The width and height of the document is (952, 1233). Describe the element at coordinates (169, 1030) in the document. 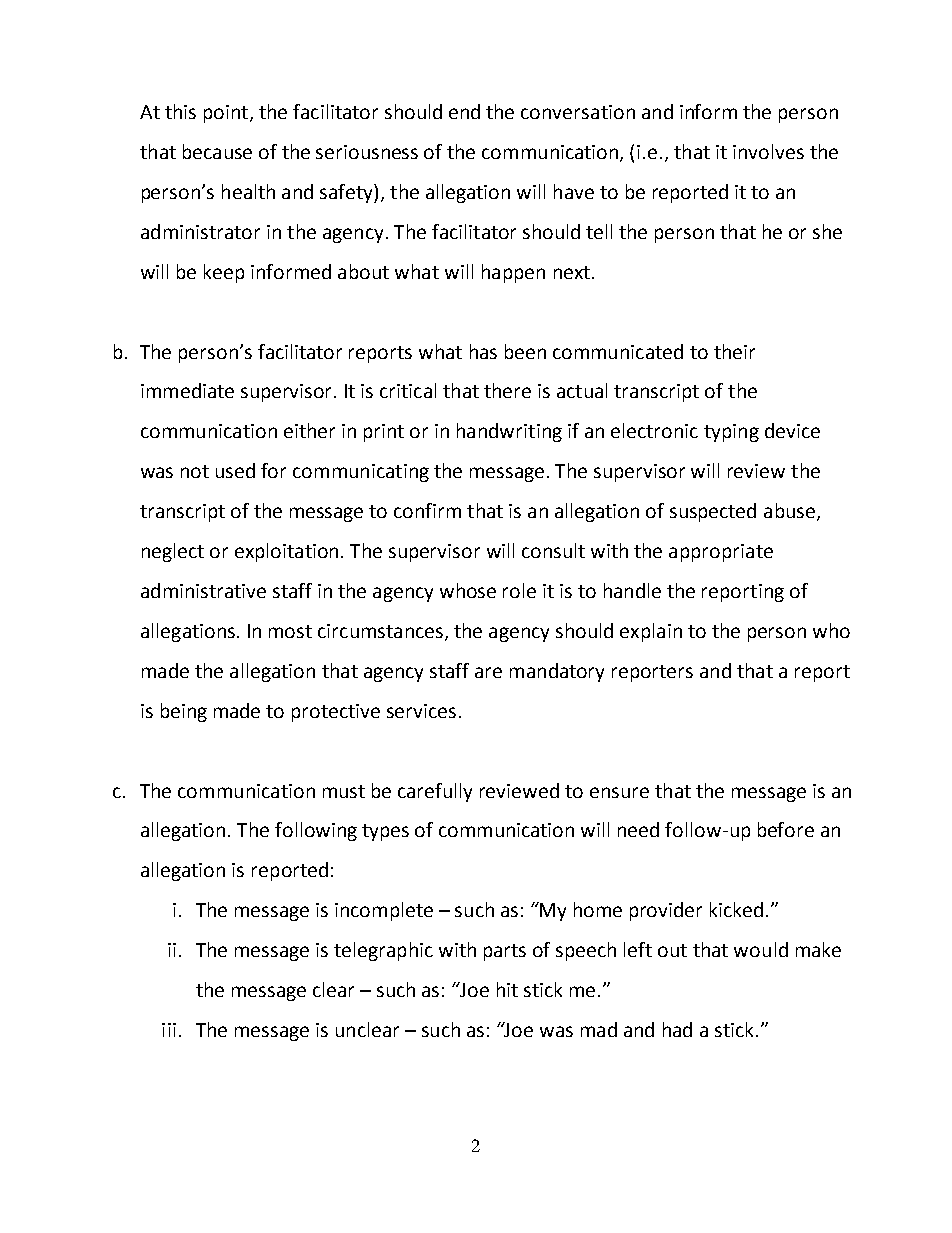

I see `iii` at that location.
